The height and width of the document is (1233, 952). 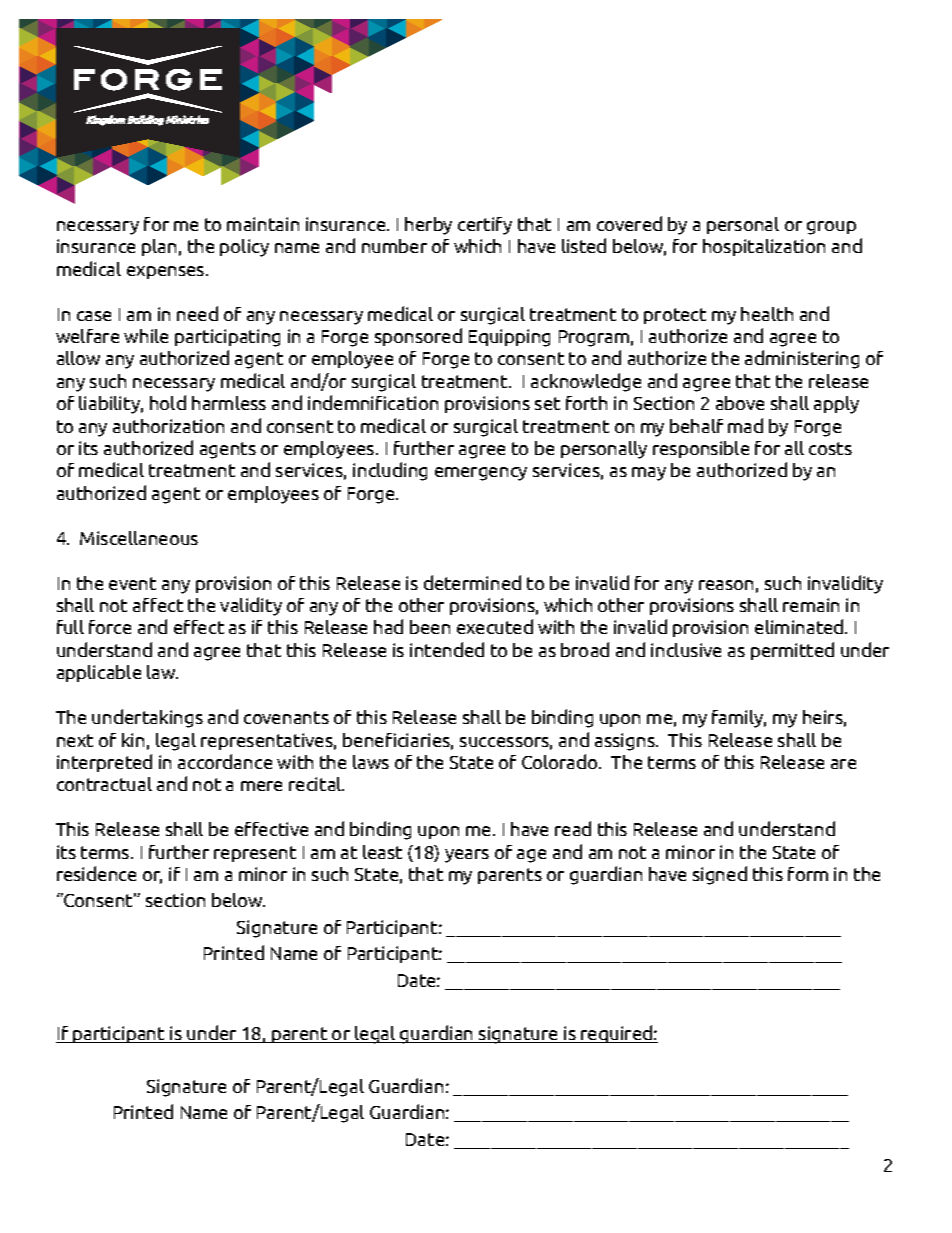 I want to click on eliminated, so click(x=800, y=626).
